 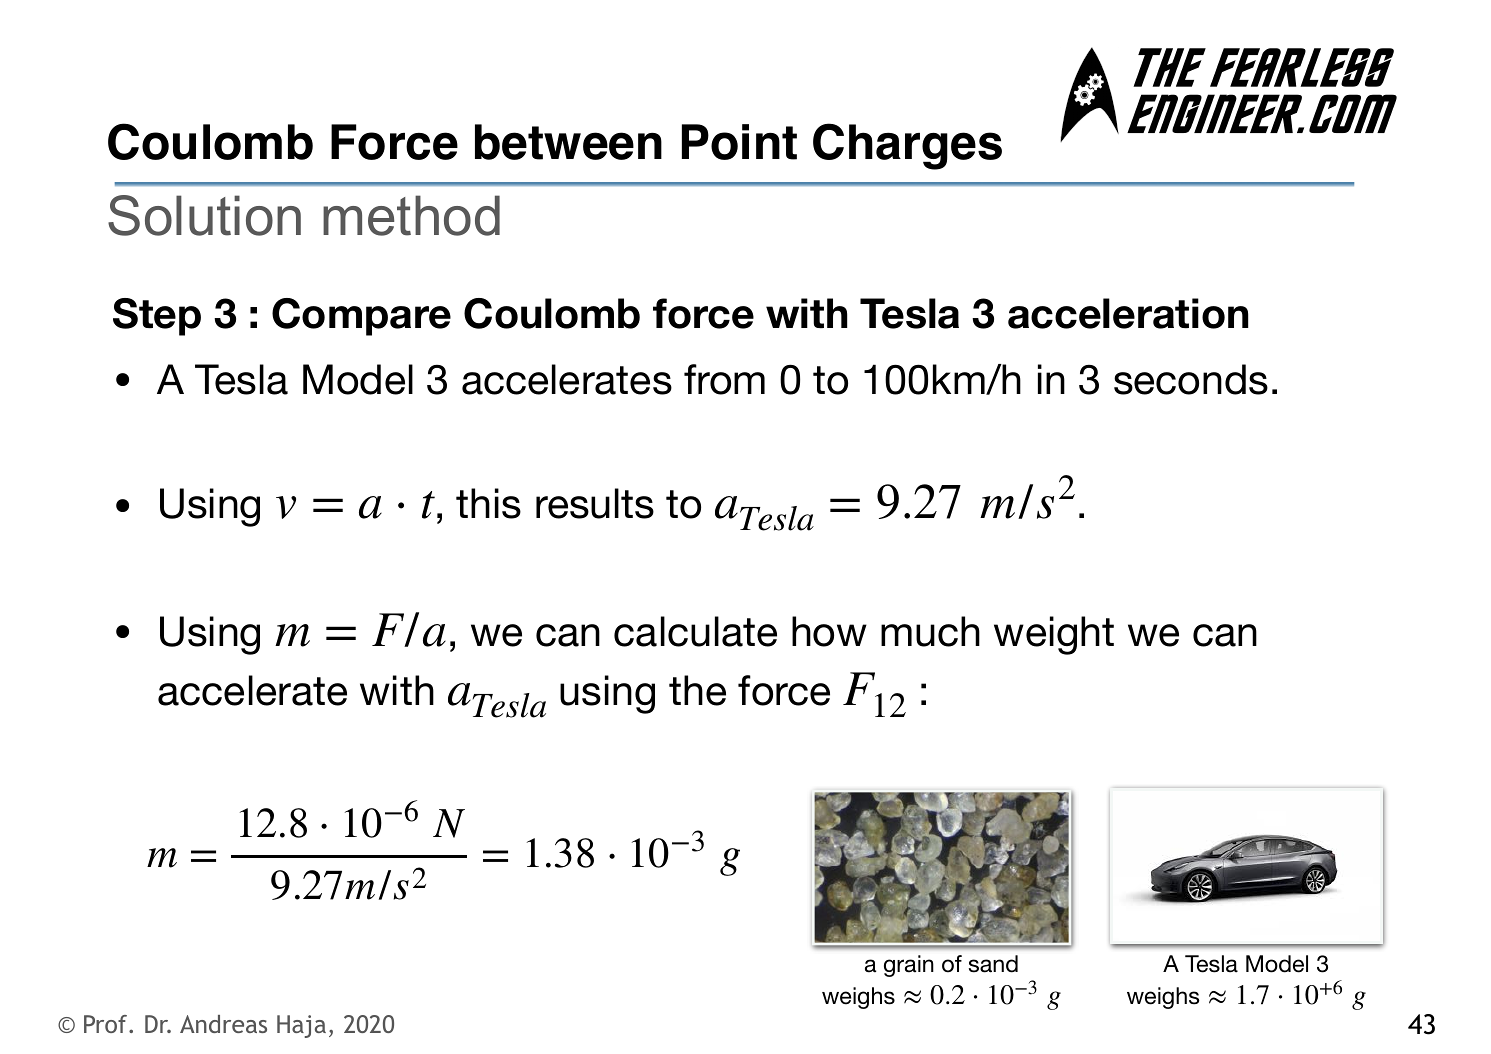 I want to click on calculate, so click(x=695, y=631).
